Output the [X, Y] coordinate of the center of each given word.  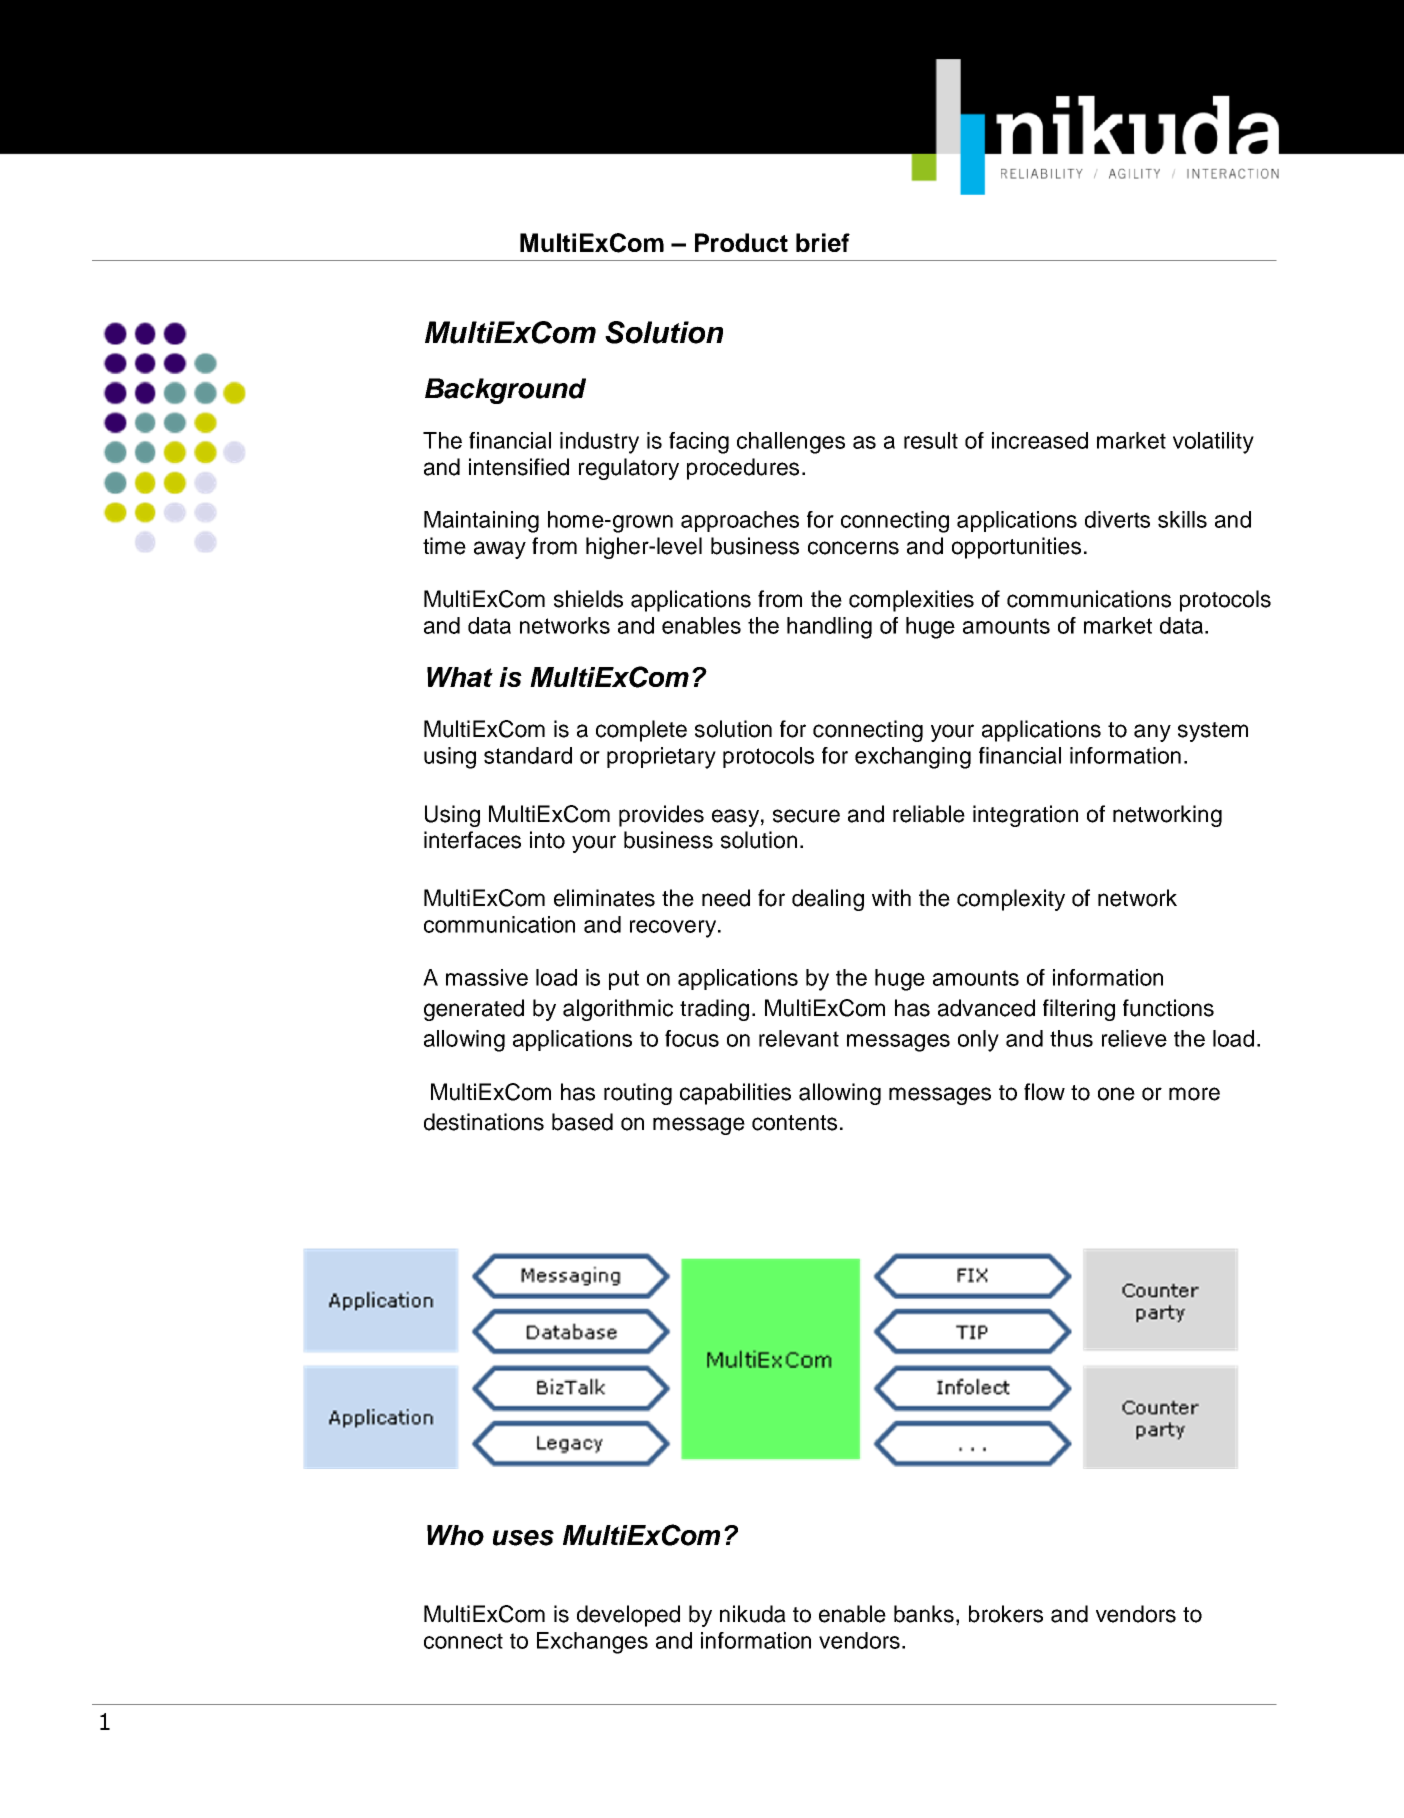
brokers [1006, 1614]
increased [1040, 440]
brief [823, 242]
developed [628, 1616]
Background [505, 391]
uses [523, 1538]
